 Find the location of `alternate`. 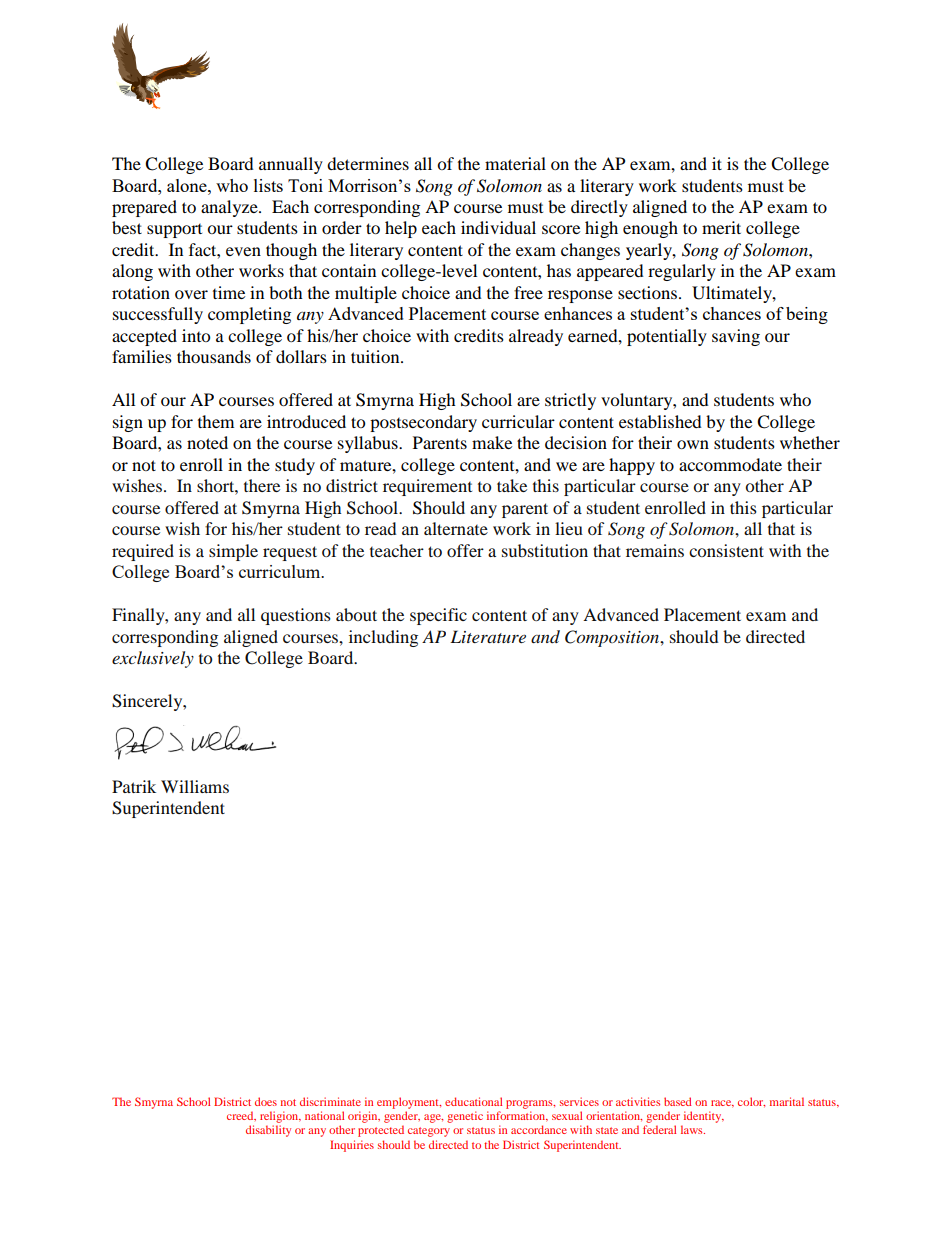

alternate is located at coordinates (456, 528).
